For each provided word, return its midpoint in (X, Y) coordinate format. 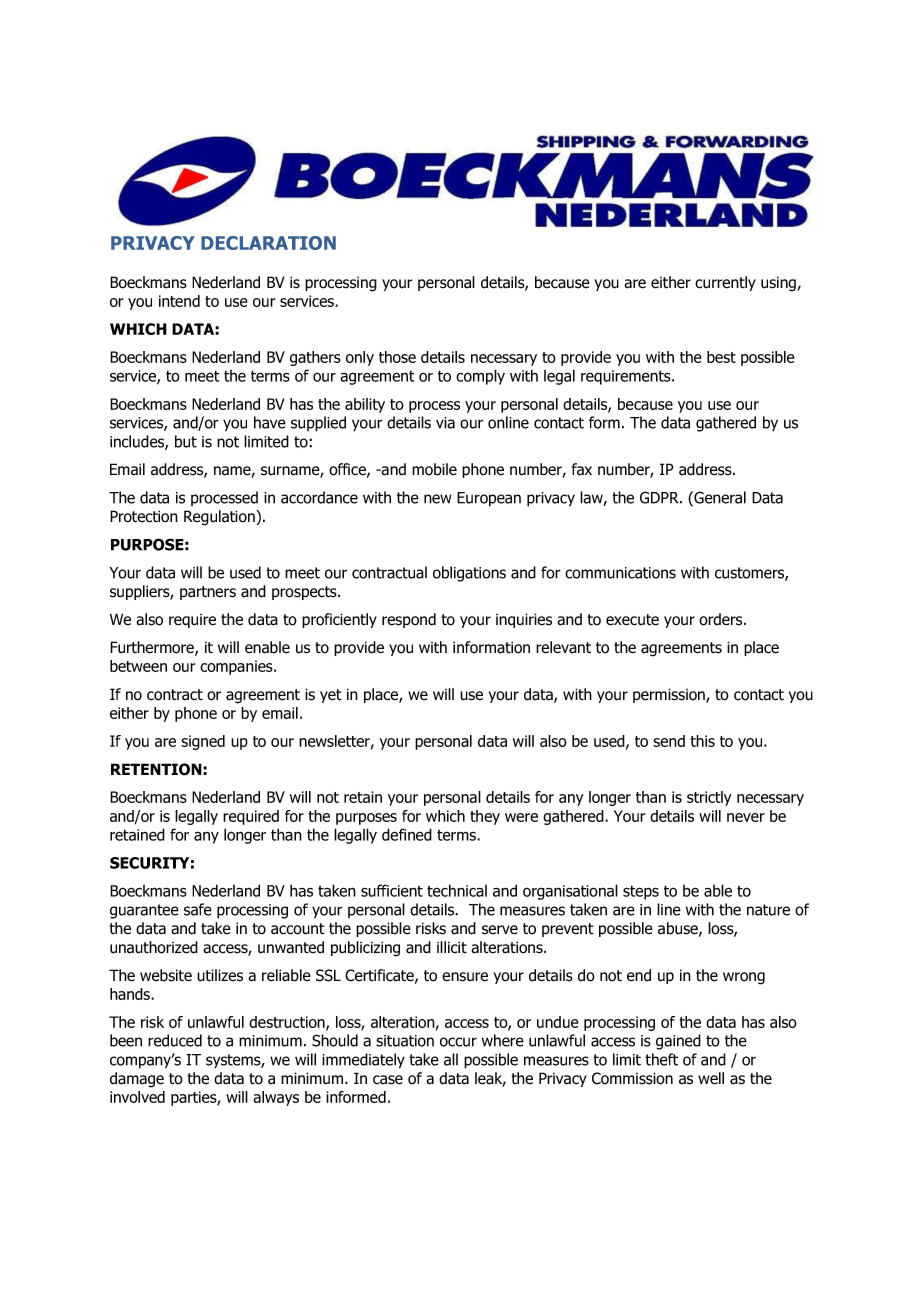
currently (725, 283)
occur (458, 1042)
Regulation (220, 518)
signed (203, 742)
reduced (175, 1040)
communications (620, 573)
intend (179, 301)
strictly (709, 798)
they (485, 817)
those (397, 357)
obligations (469, 574)
